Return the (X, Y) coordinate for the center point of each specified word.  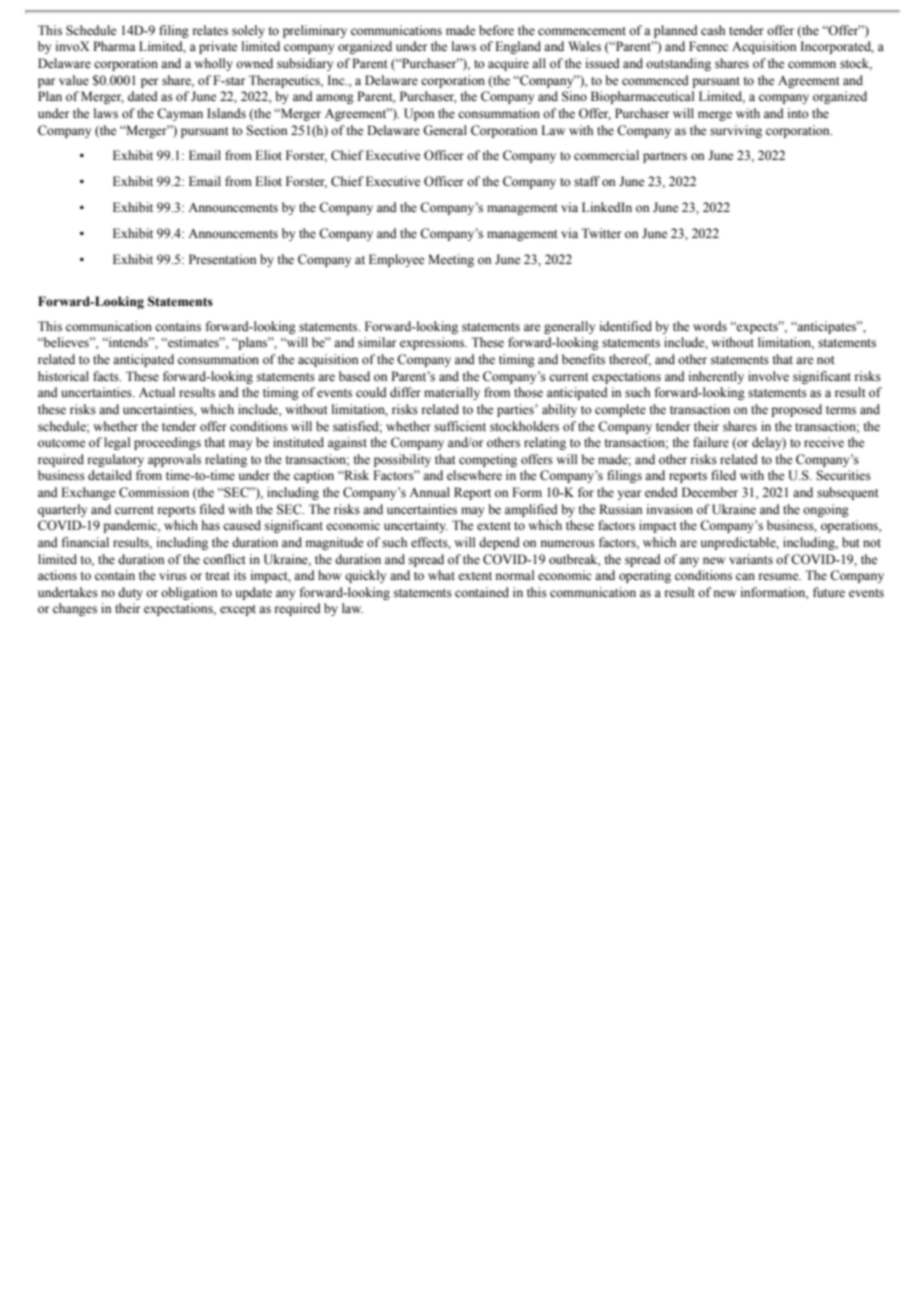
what (441, 575)
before (496, 30)
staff (587, 181)
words (710, 326)
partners (665, 157)
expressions (433, 343)
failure (711, 442)
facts (107, 376)
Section (266, 130)
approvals (174, 460)
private (218, 47)
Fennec (708, 46)
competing (488, 460)
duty (130, 593)
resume (780, 577)
